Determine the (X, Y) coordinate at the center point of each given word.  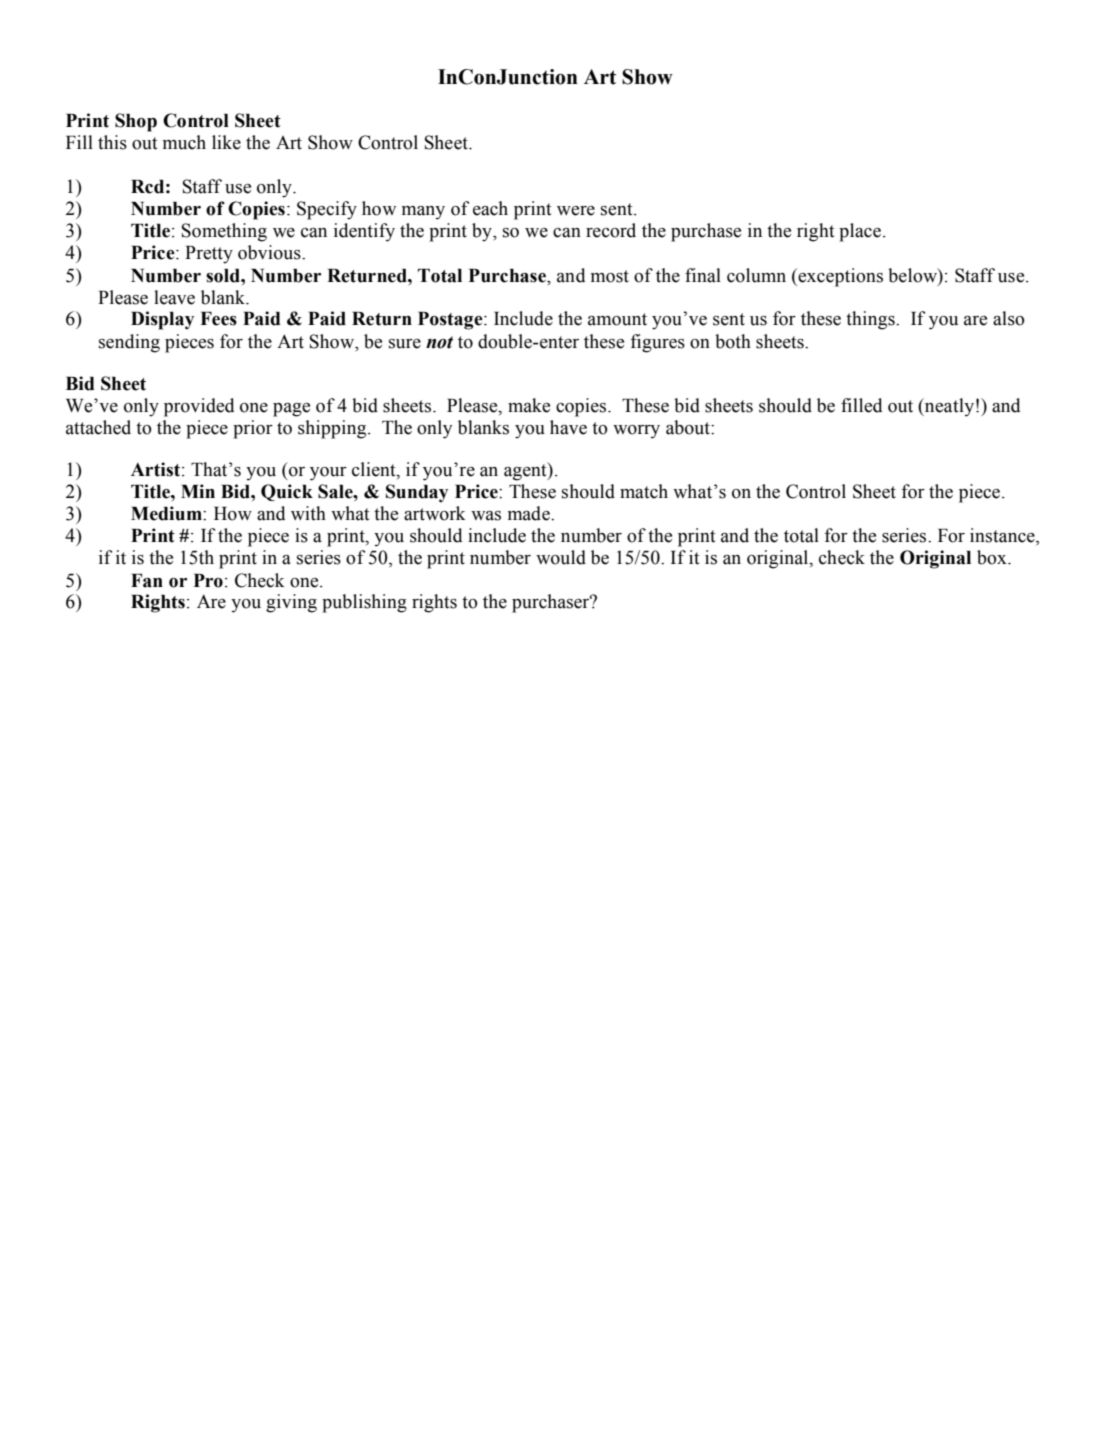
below (913, 275)
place (861, 232)
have (568, 427)
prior (253, 429)
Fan (147, 581)
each (490, 208)
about (689, 427)
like (226, 142)
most (609, 276)
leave (174, 297)
